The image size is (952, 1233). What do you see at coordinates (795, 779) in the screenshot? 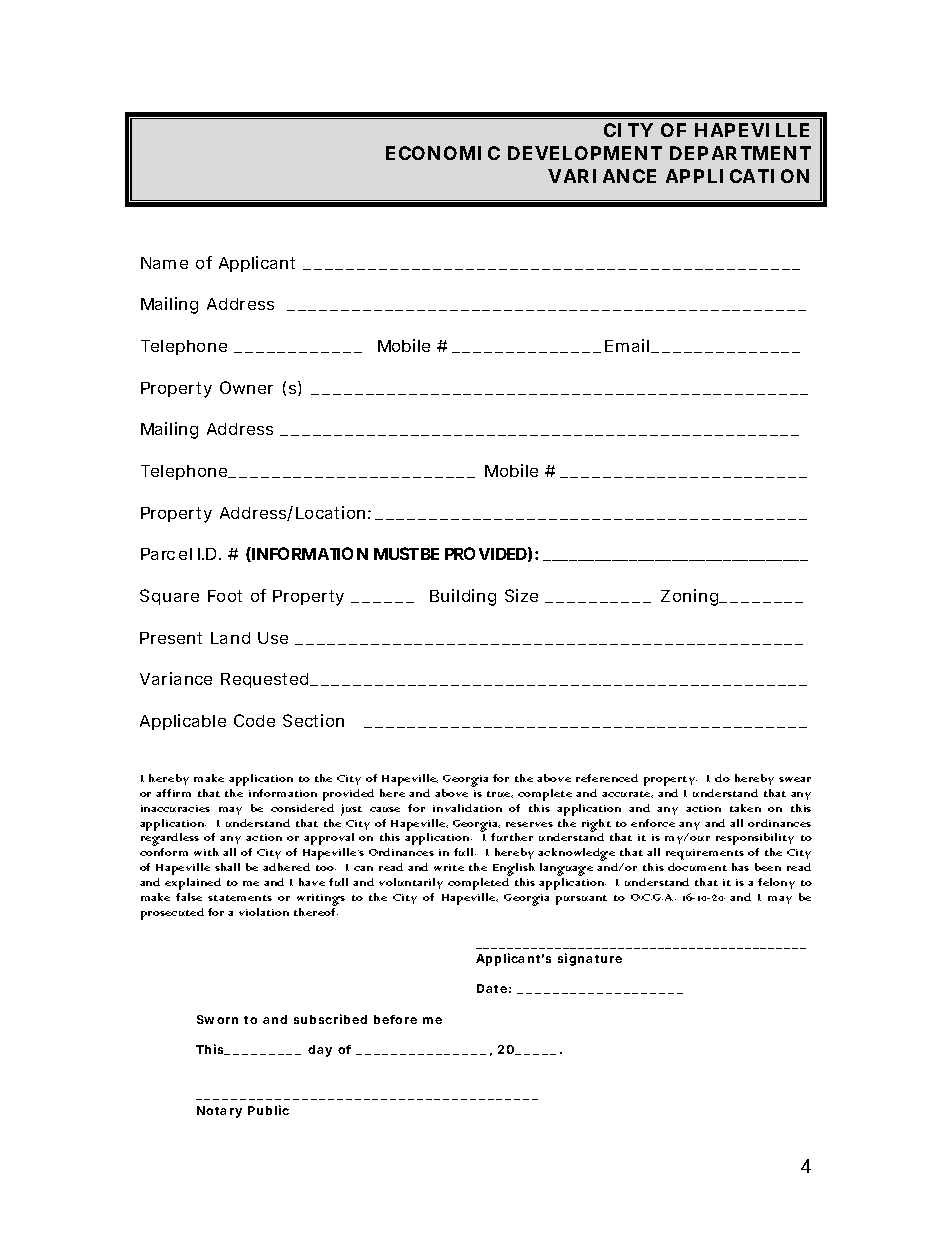
I see `swear` at bounding box center [795, 779].
